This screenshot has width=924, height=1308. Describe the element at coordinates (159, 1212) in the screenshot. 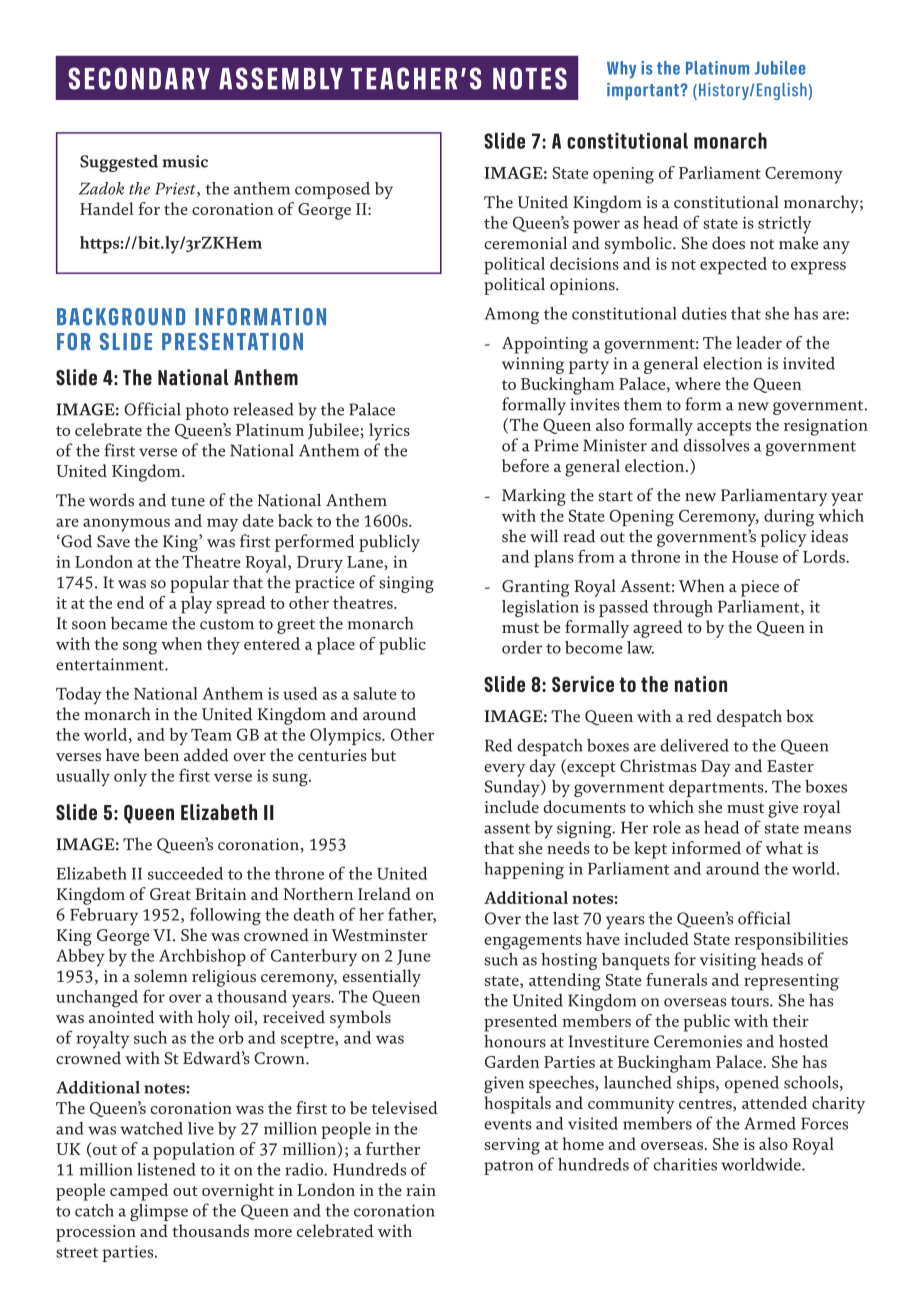

I see `glimpse` at that location.
